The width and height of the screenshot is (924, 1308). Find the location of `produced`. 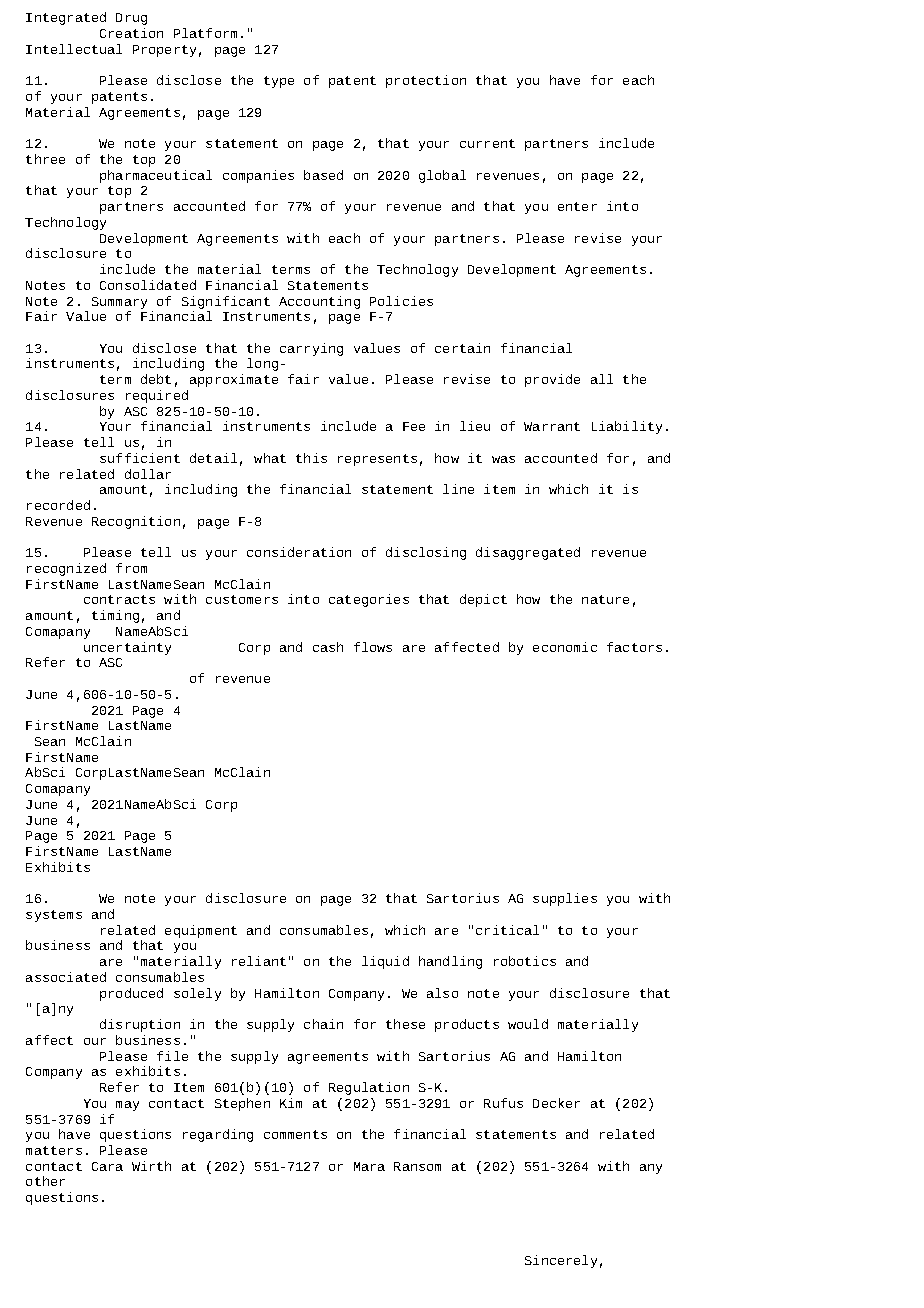

produced is located at coordinates (131, 994).
